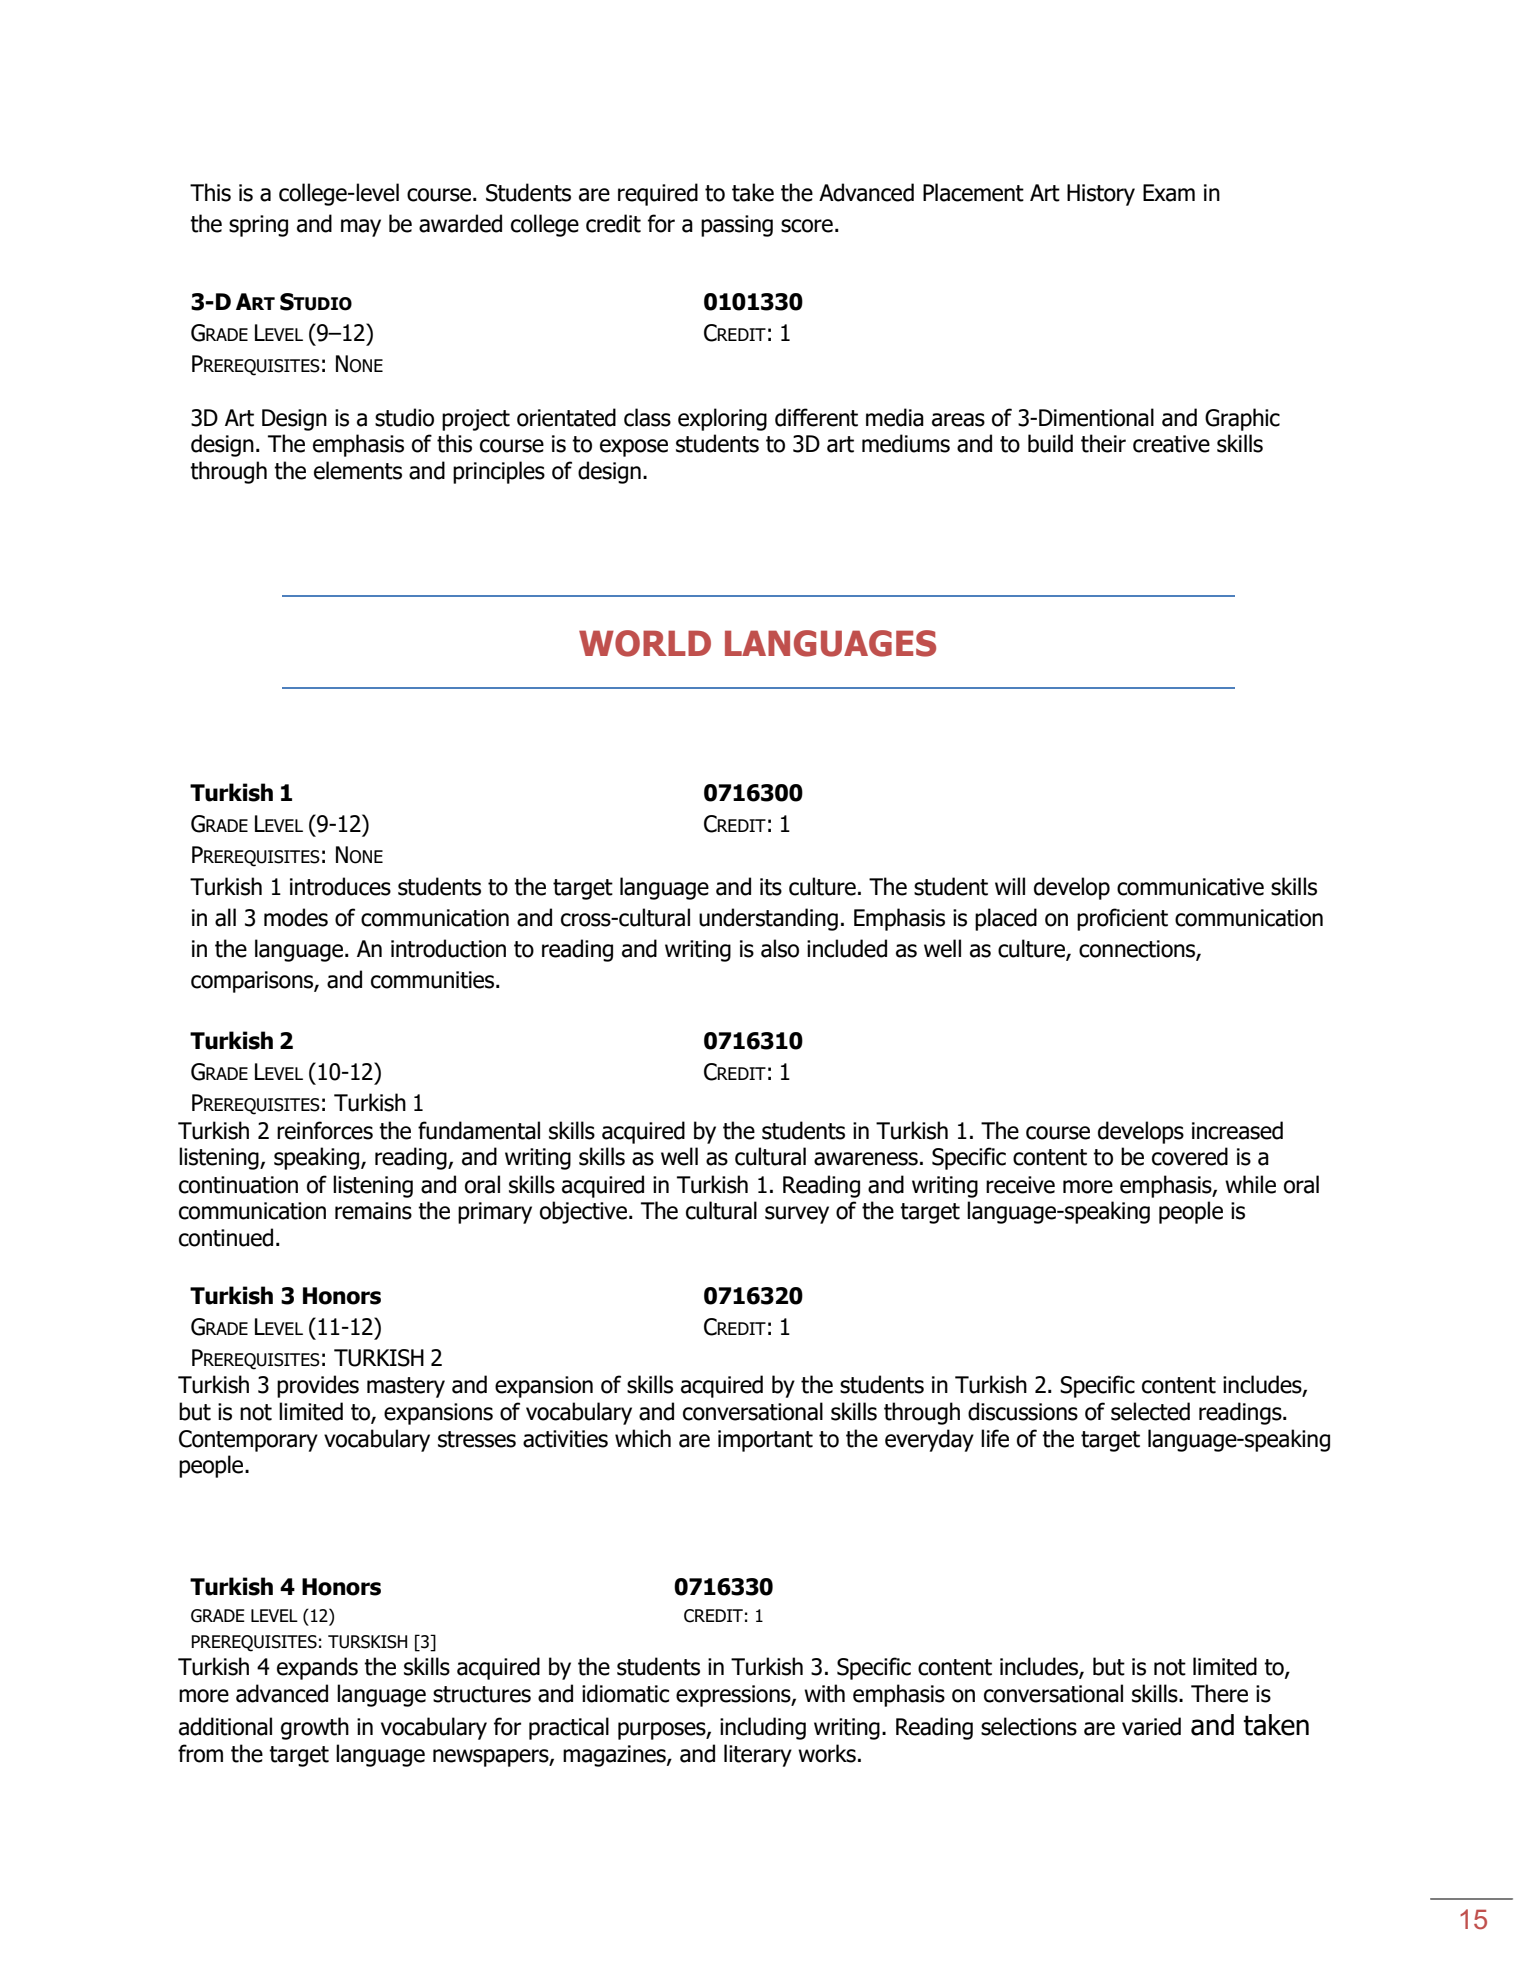 The height and width of the screenshot is (1962, 1516). I want to click on including, so click(763, 1728).
